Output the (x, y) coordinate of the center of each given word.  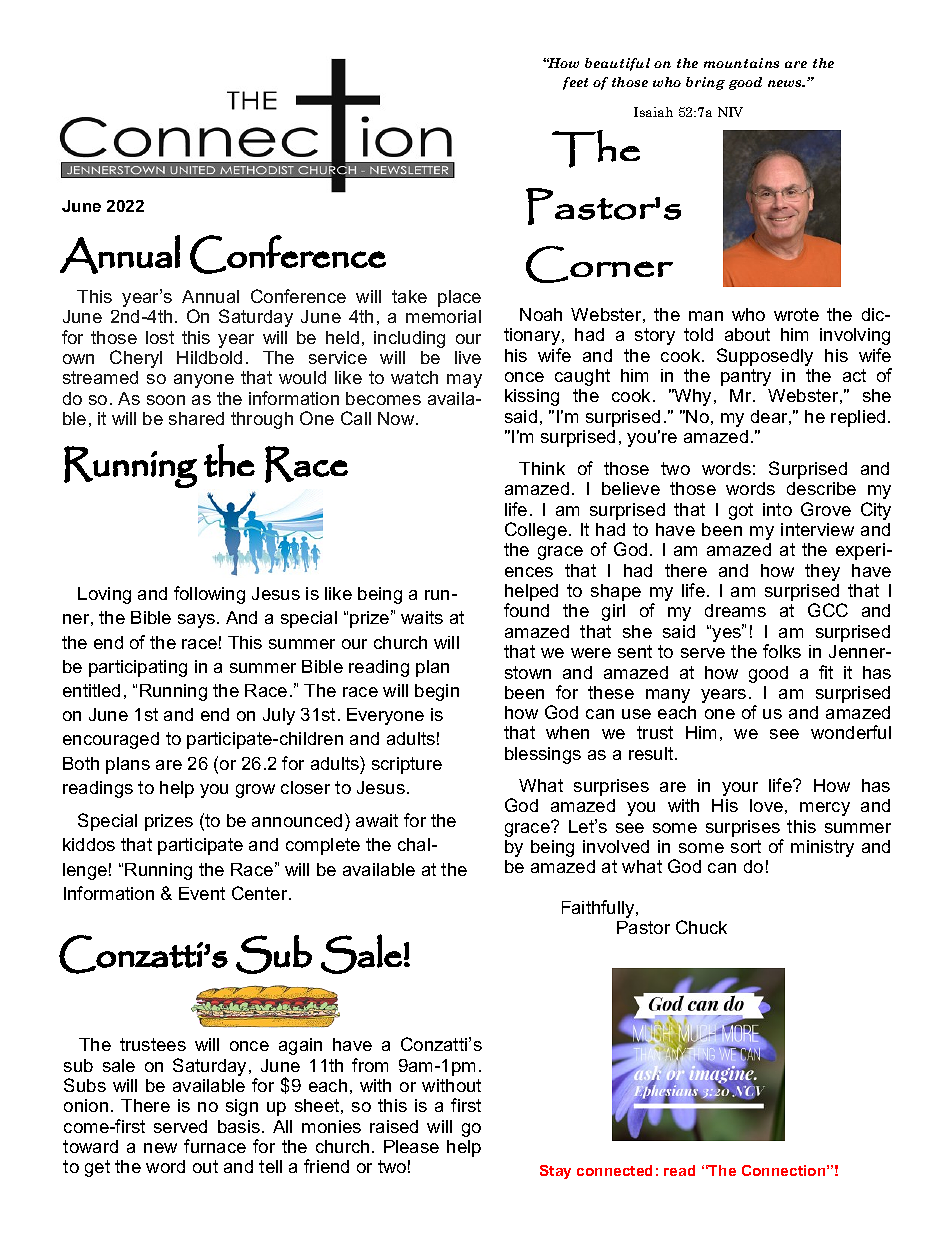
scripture (407, 765)
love (766, 805)
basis (239, 1126)
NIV (730, 112)
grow (255, 791)
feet (575, 83)
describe (821, 488)
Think (542, 468)
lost (160, 337)
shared (196, 418)
